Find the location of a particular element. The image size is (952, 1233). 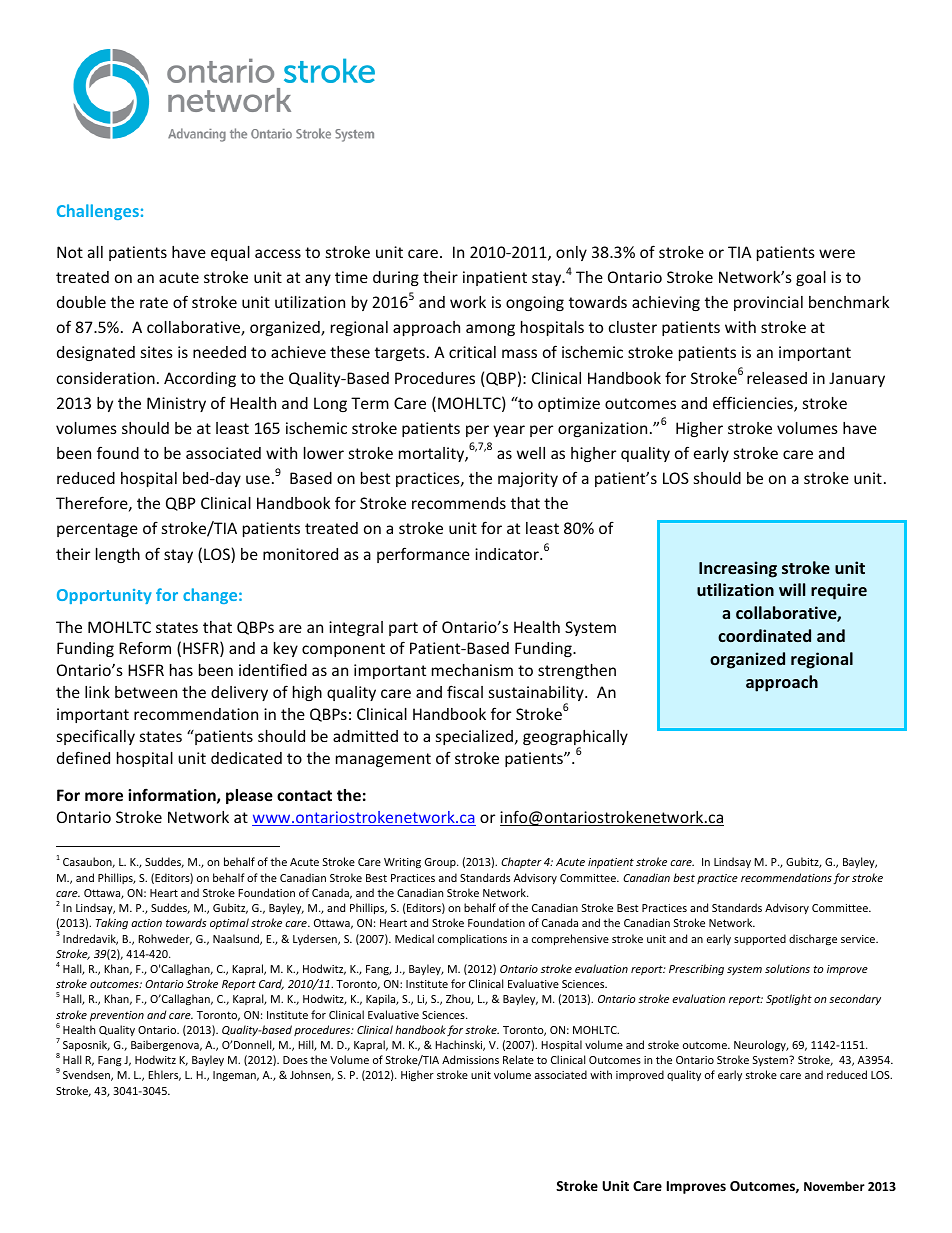

November is located at coordinates (834, 1186).
